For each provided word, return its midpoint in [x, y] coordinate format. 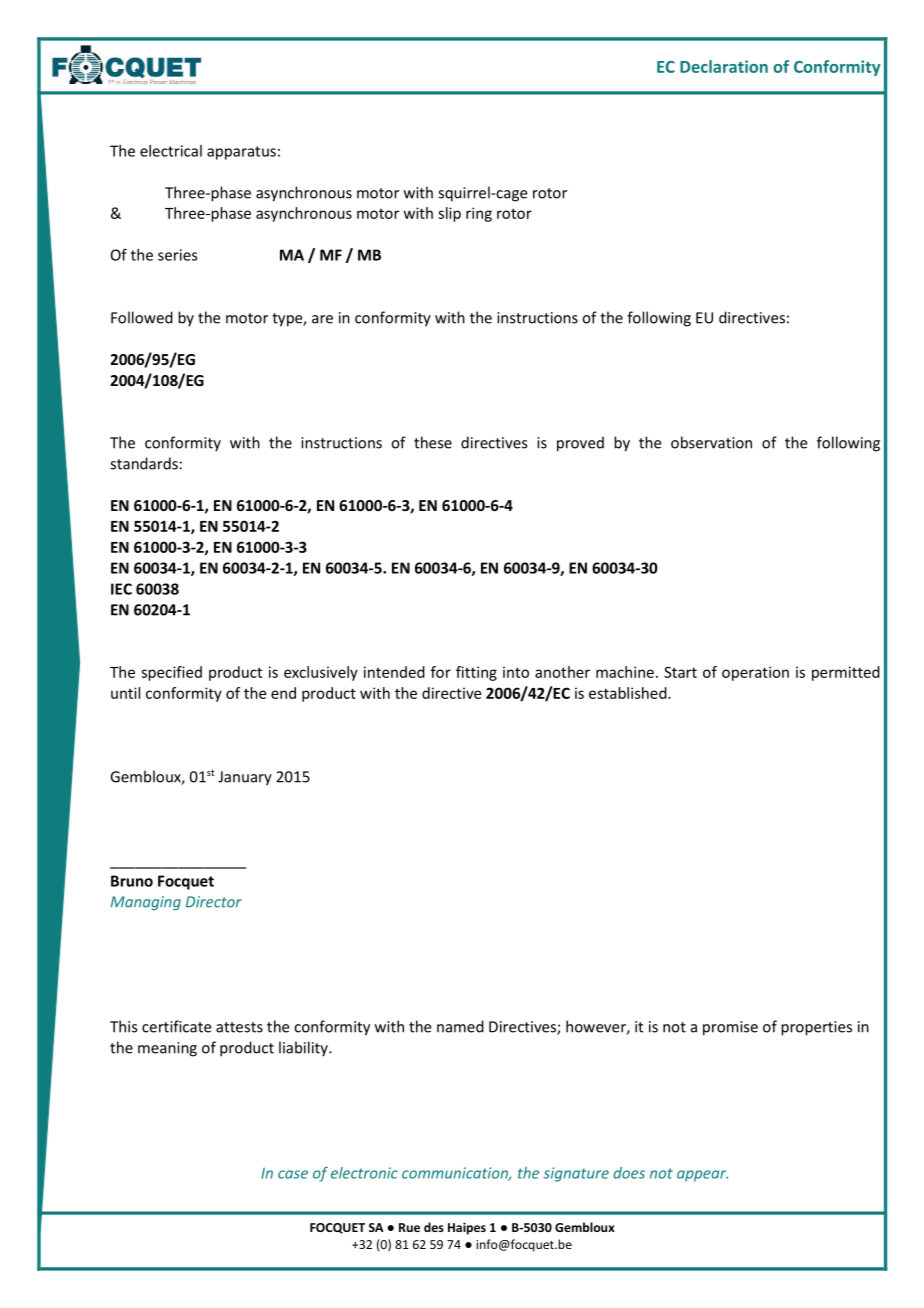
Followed [142, 317]
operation [755, 673]
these [433, 442]
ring [479, 214]
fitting [476, 673]
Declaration [724, 66]
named [460, 1026]
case [293, 1174]
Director [214, 902]
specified [171, 673]
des [434, 1227]
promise [730, 1028]
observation [711, 442]
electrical [171, 151]
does [629, 1173]
